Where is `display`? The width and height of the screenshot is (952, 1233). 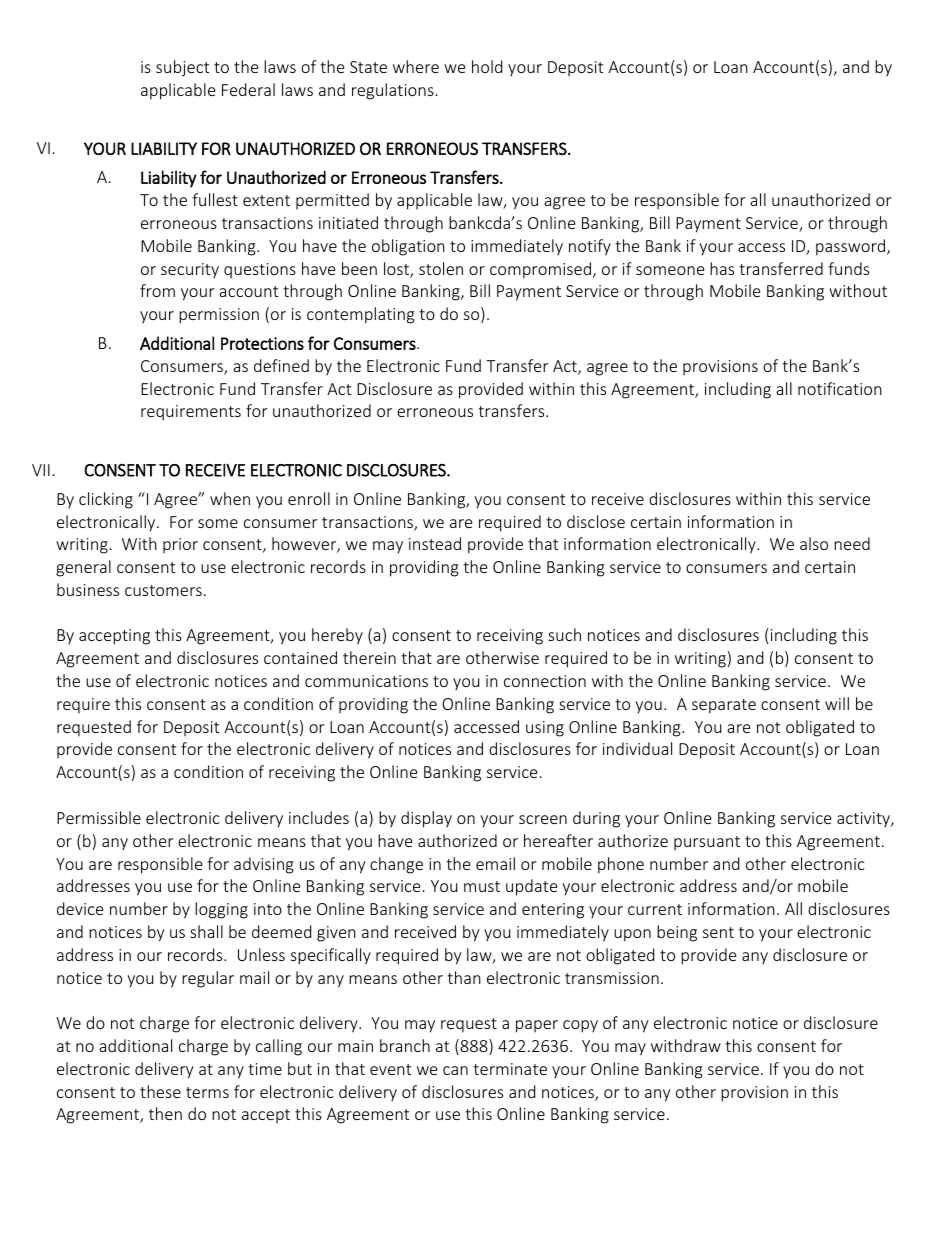 display is located at coordinates (426, 819).
